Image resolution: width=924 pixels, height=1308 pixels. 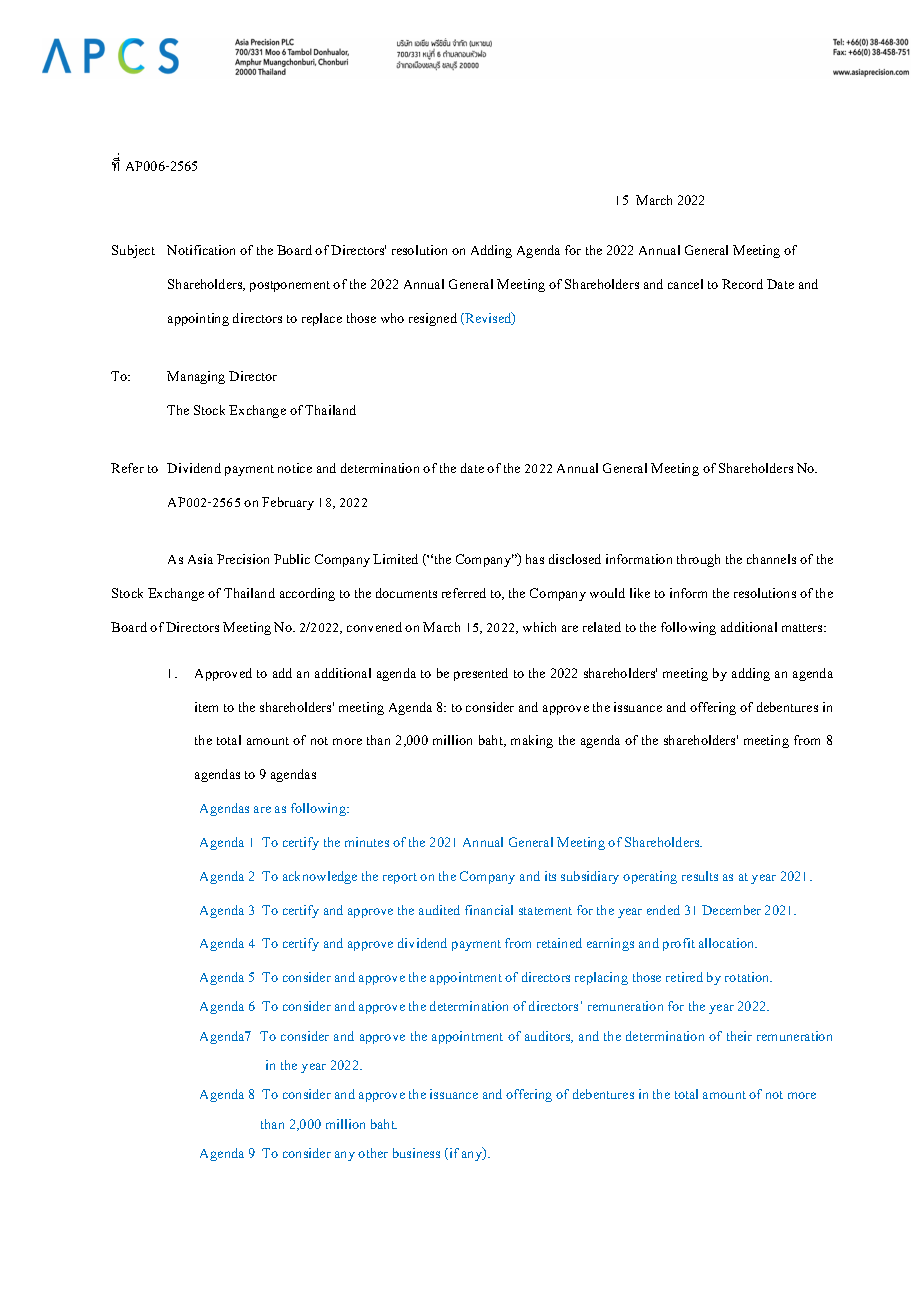 What do you see at coordinates (742, 284) in the image?
I see `Record` at bounding box center [742, 284].
